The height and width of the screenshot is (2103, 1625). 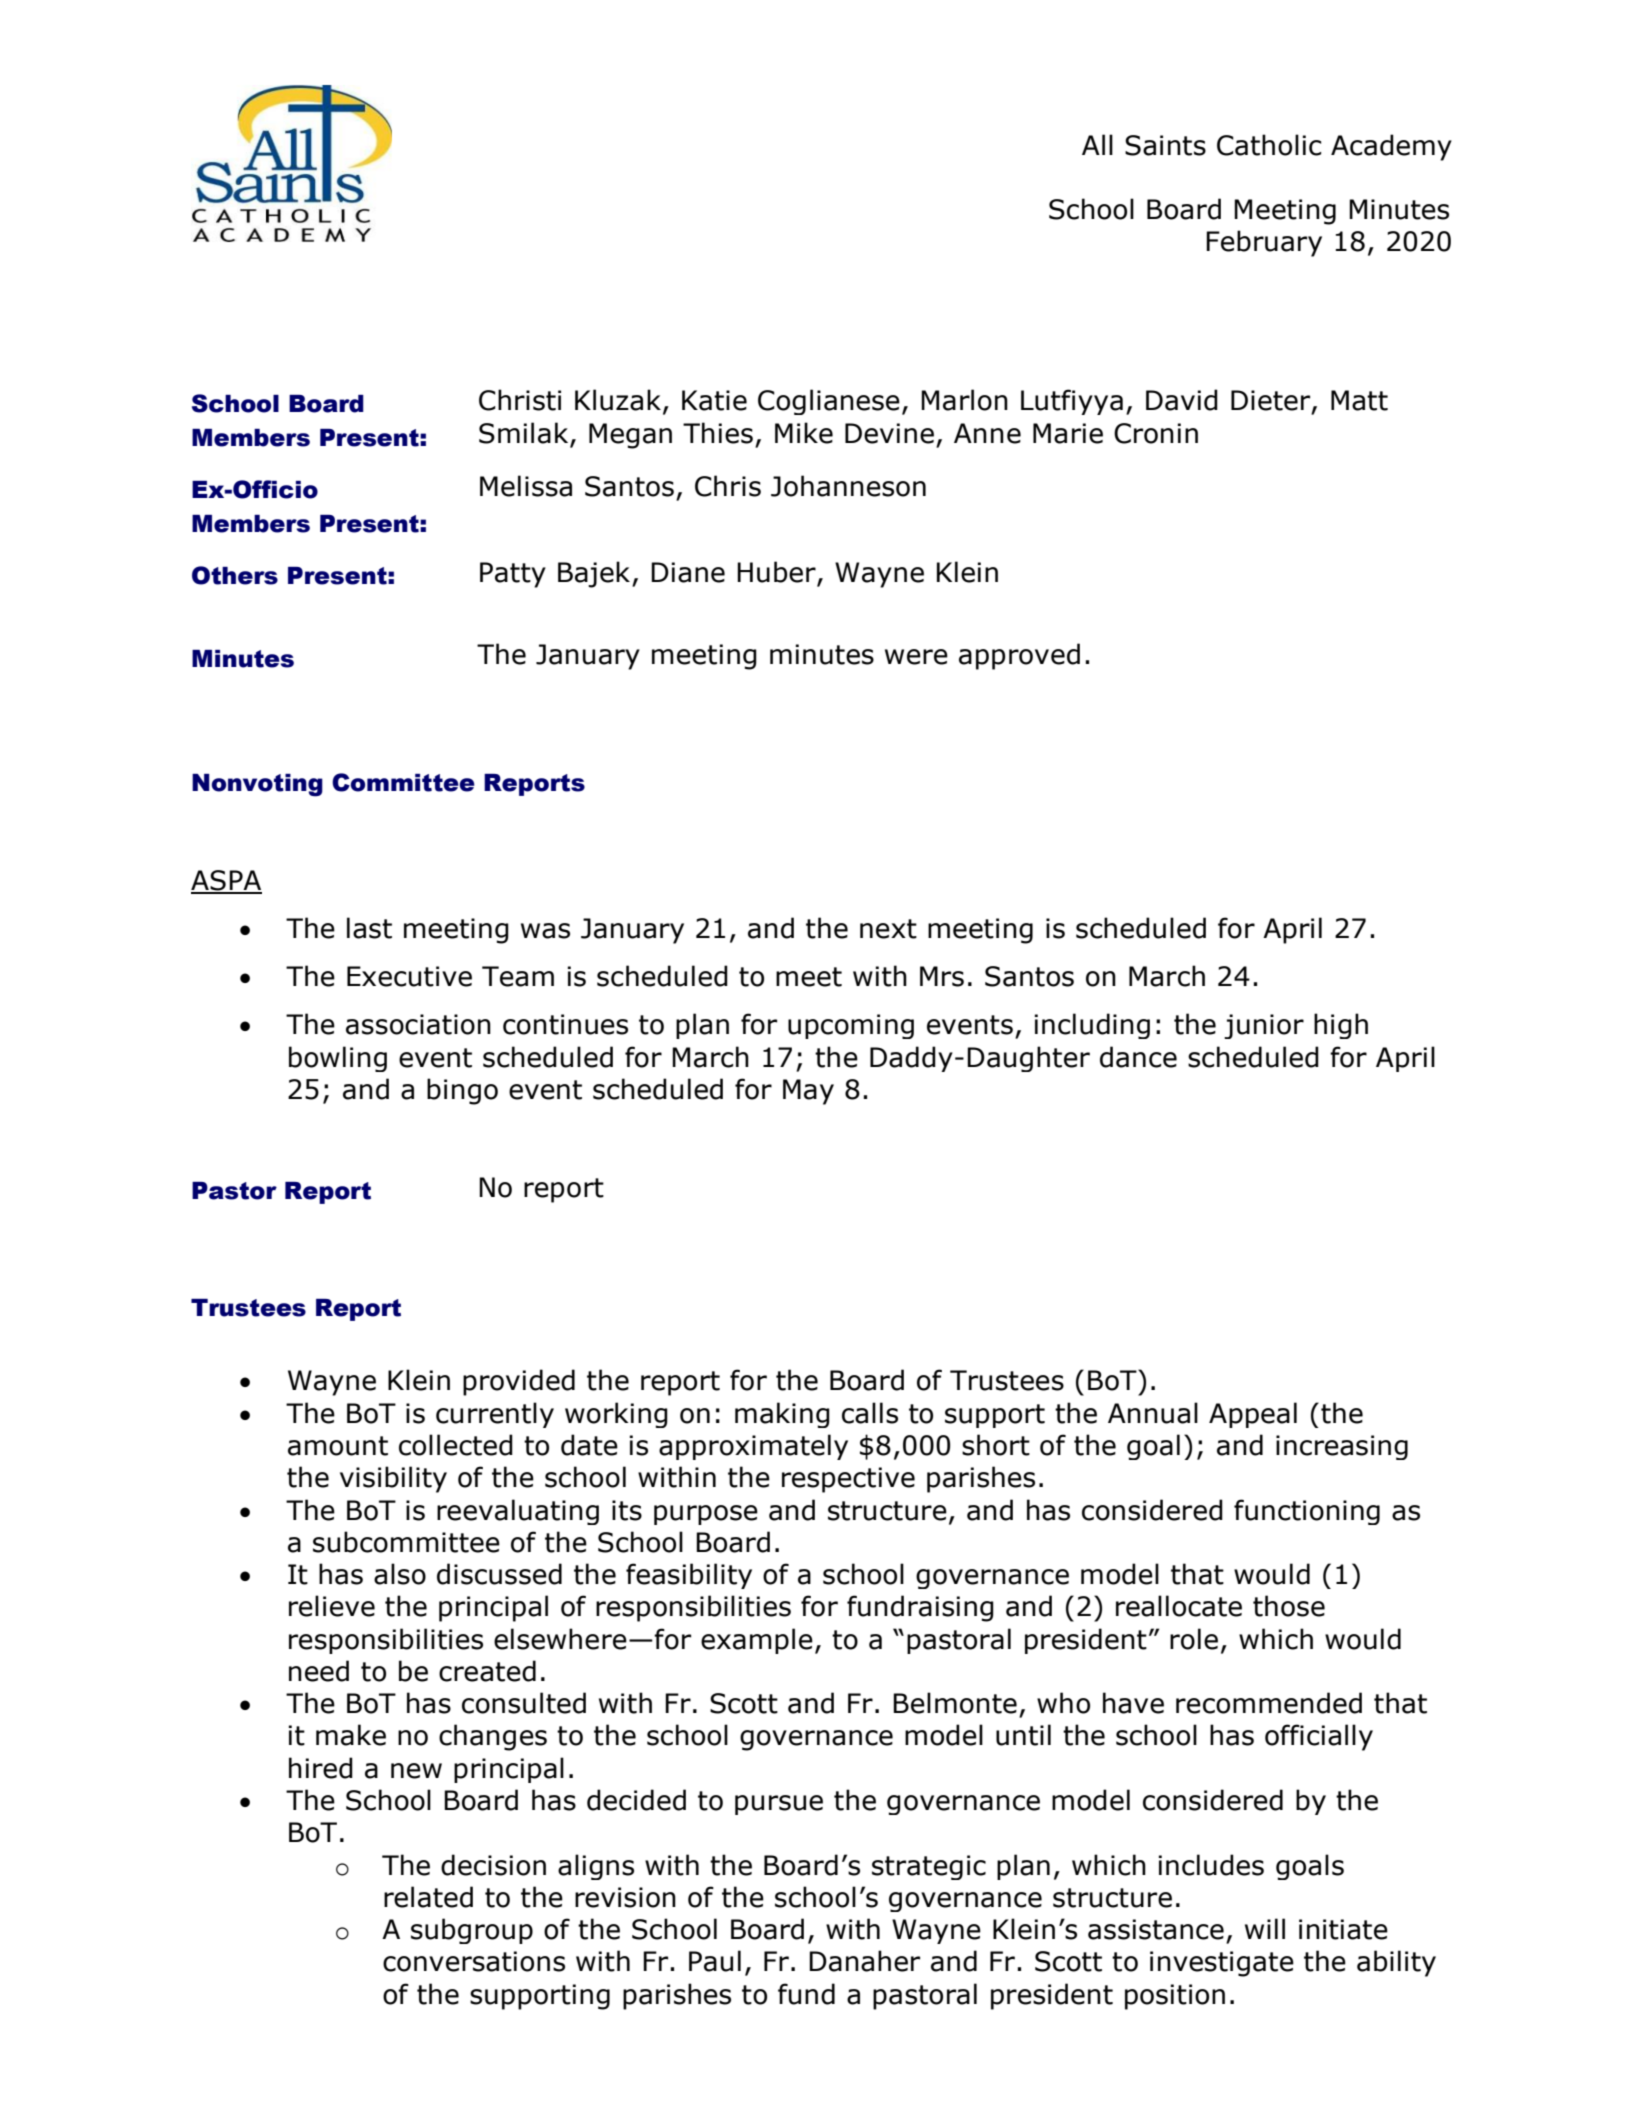 What do you see at coordinates (393, 1479) in the screenshot?
I see `visibility` at bounding box center [393, 1479].
